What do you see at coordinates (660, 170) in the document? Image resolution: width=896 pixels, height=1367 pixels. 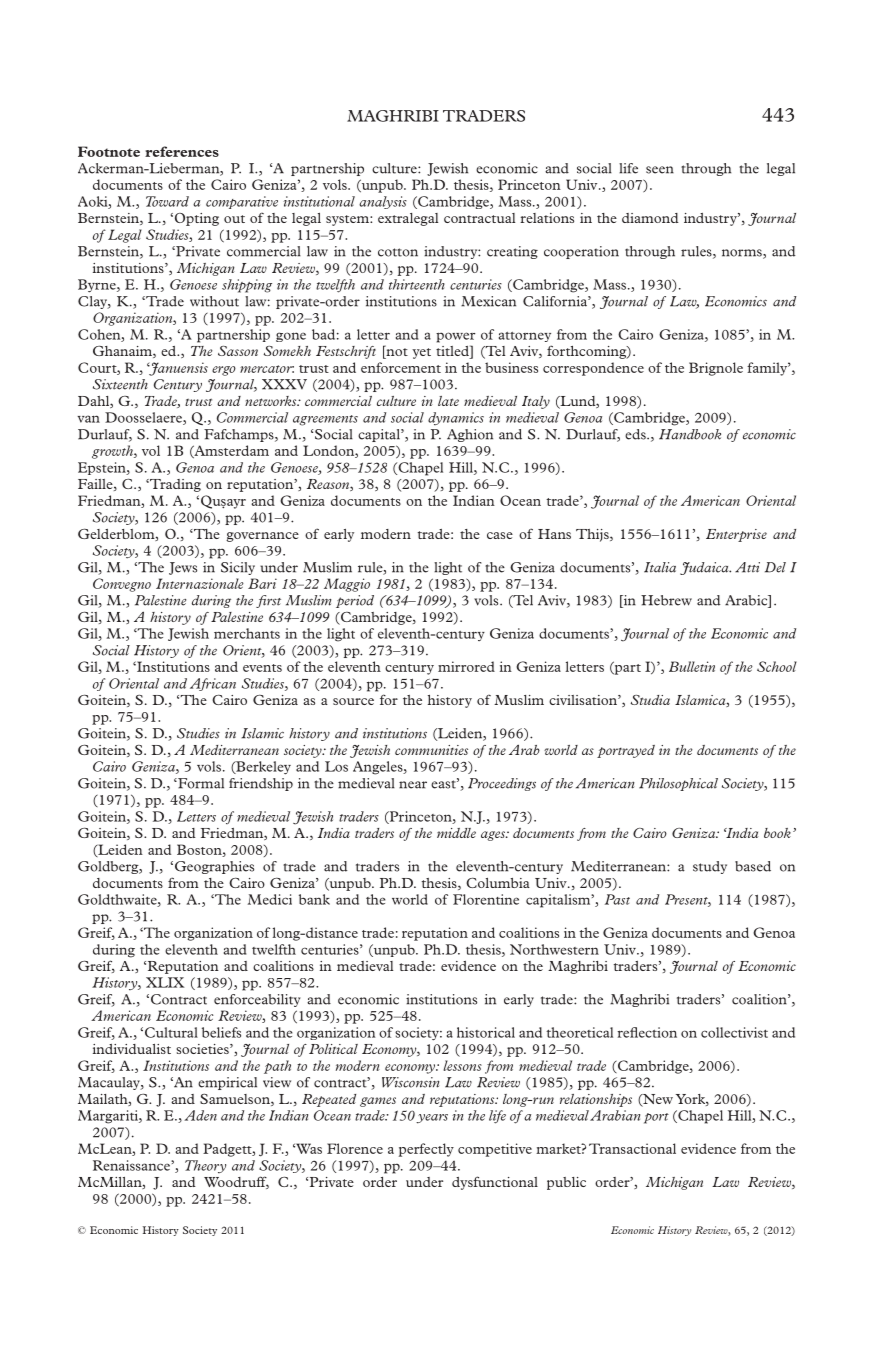 I see `seen` at bounding box center [660, 170].
